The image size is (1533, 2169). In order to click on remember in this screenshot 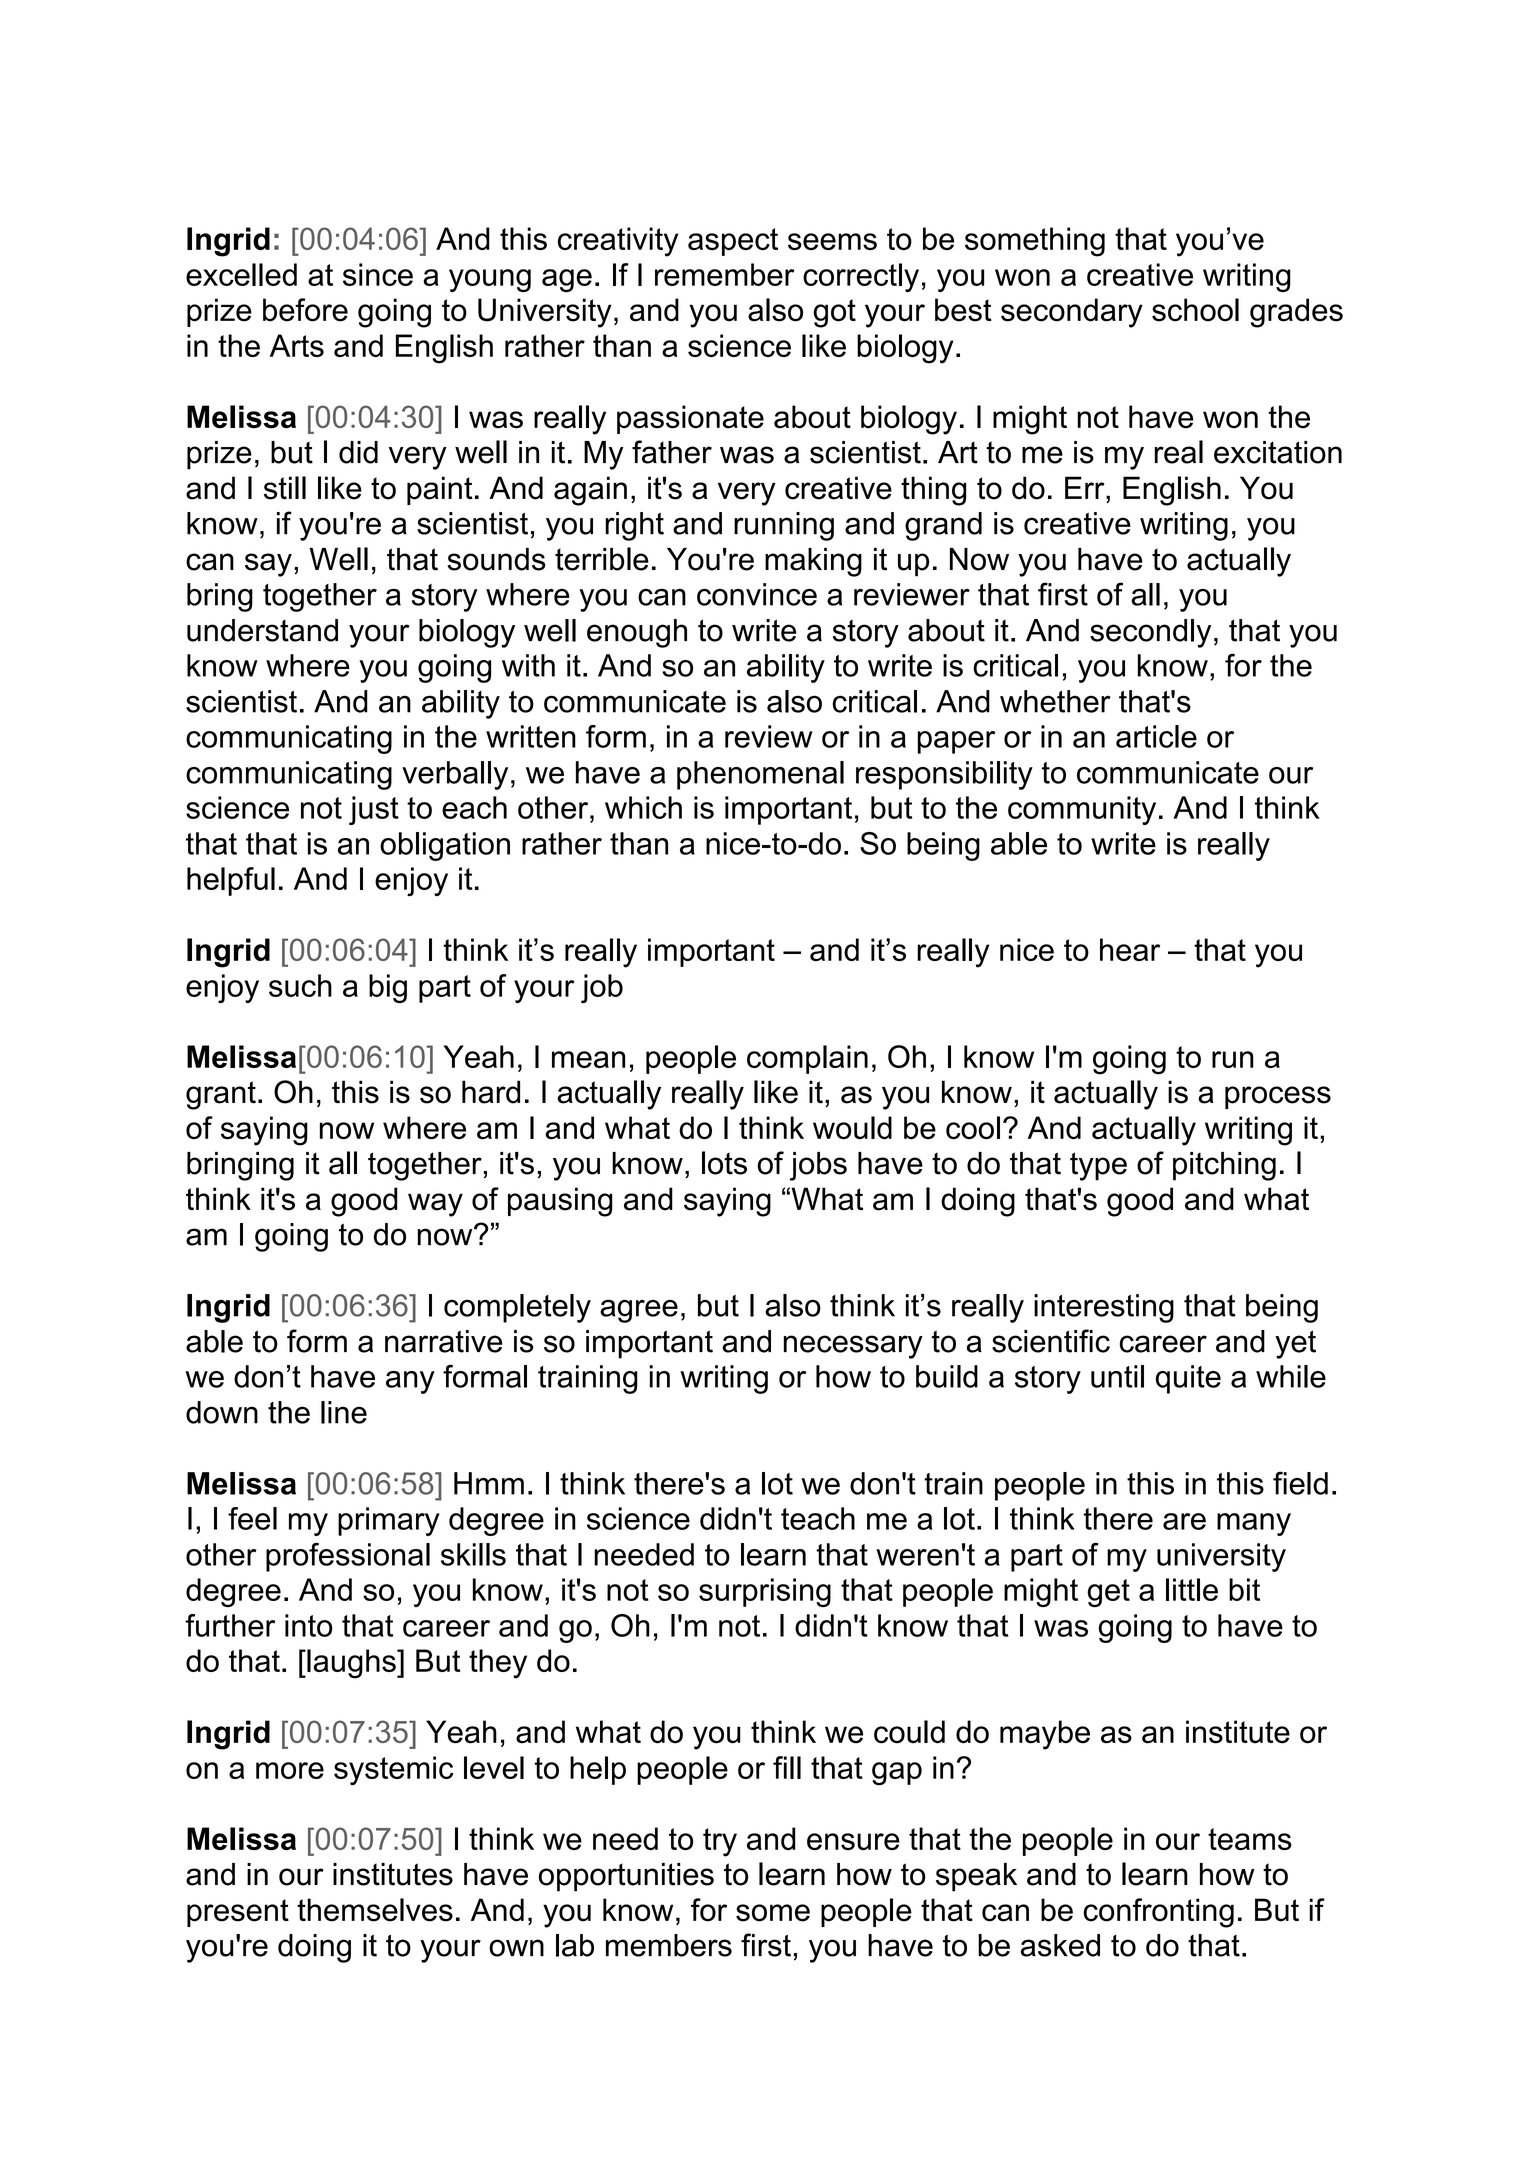, I will do `click(724, 274)`.
